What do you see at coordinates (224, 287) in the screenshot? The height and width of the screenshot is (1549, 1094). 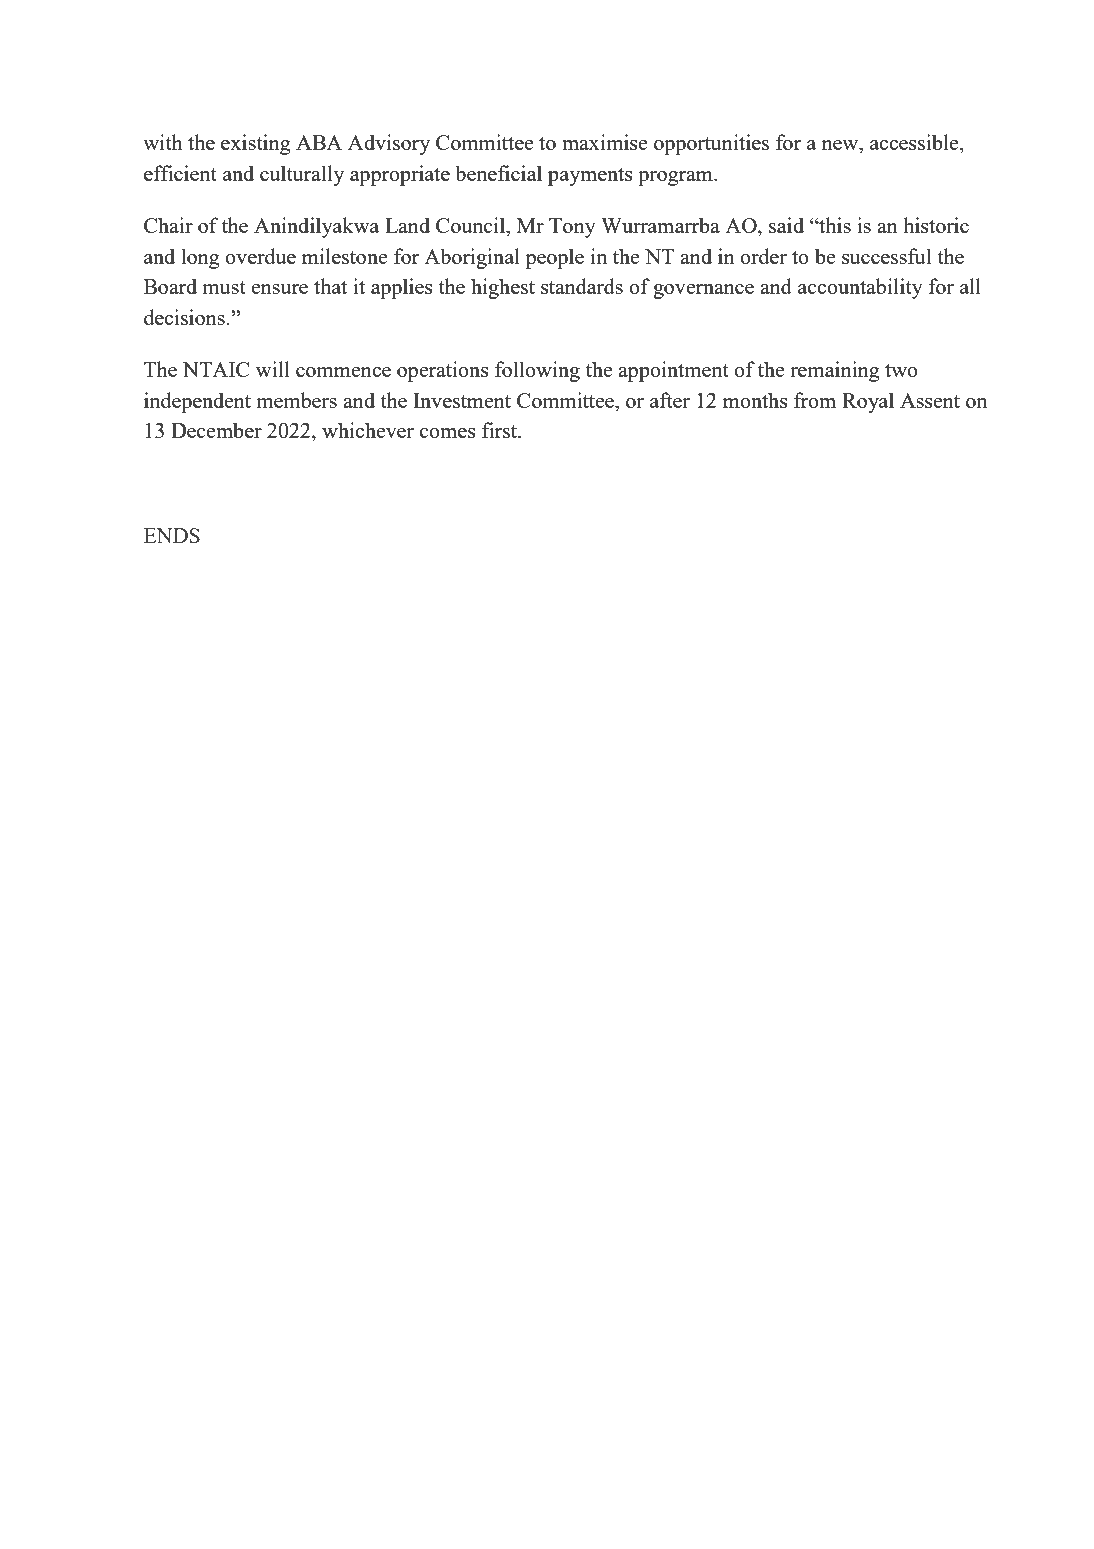 I see `must` at bounding box center [224, 287].
